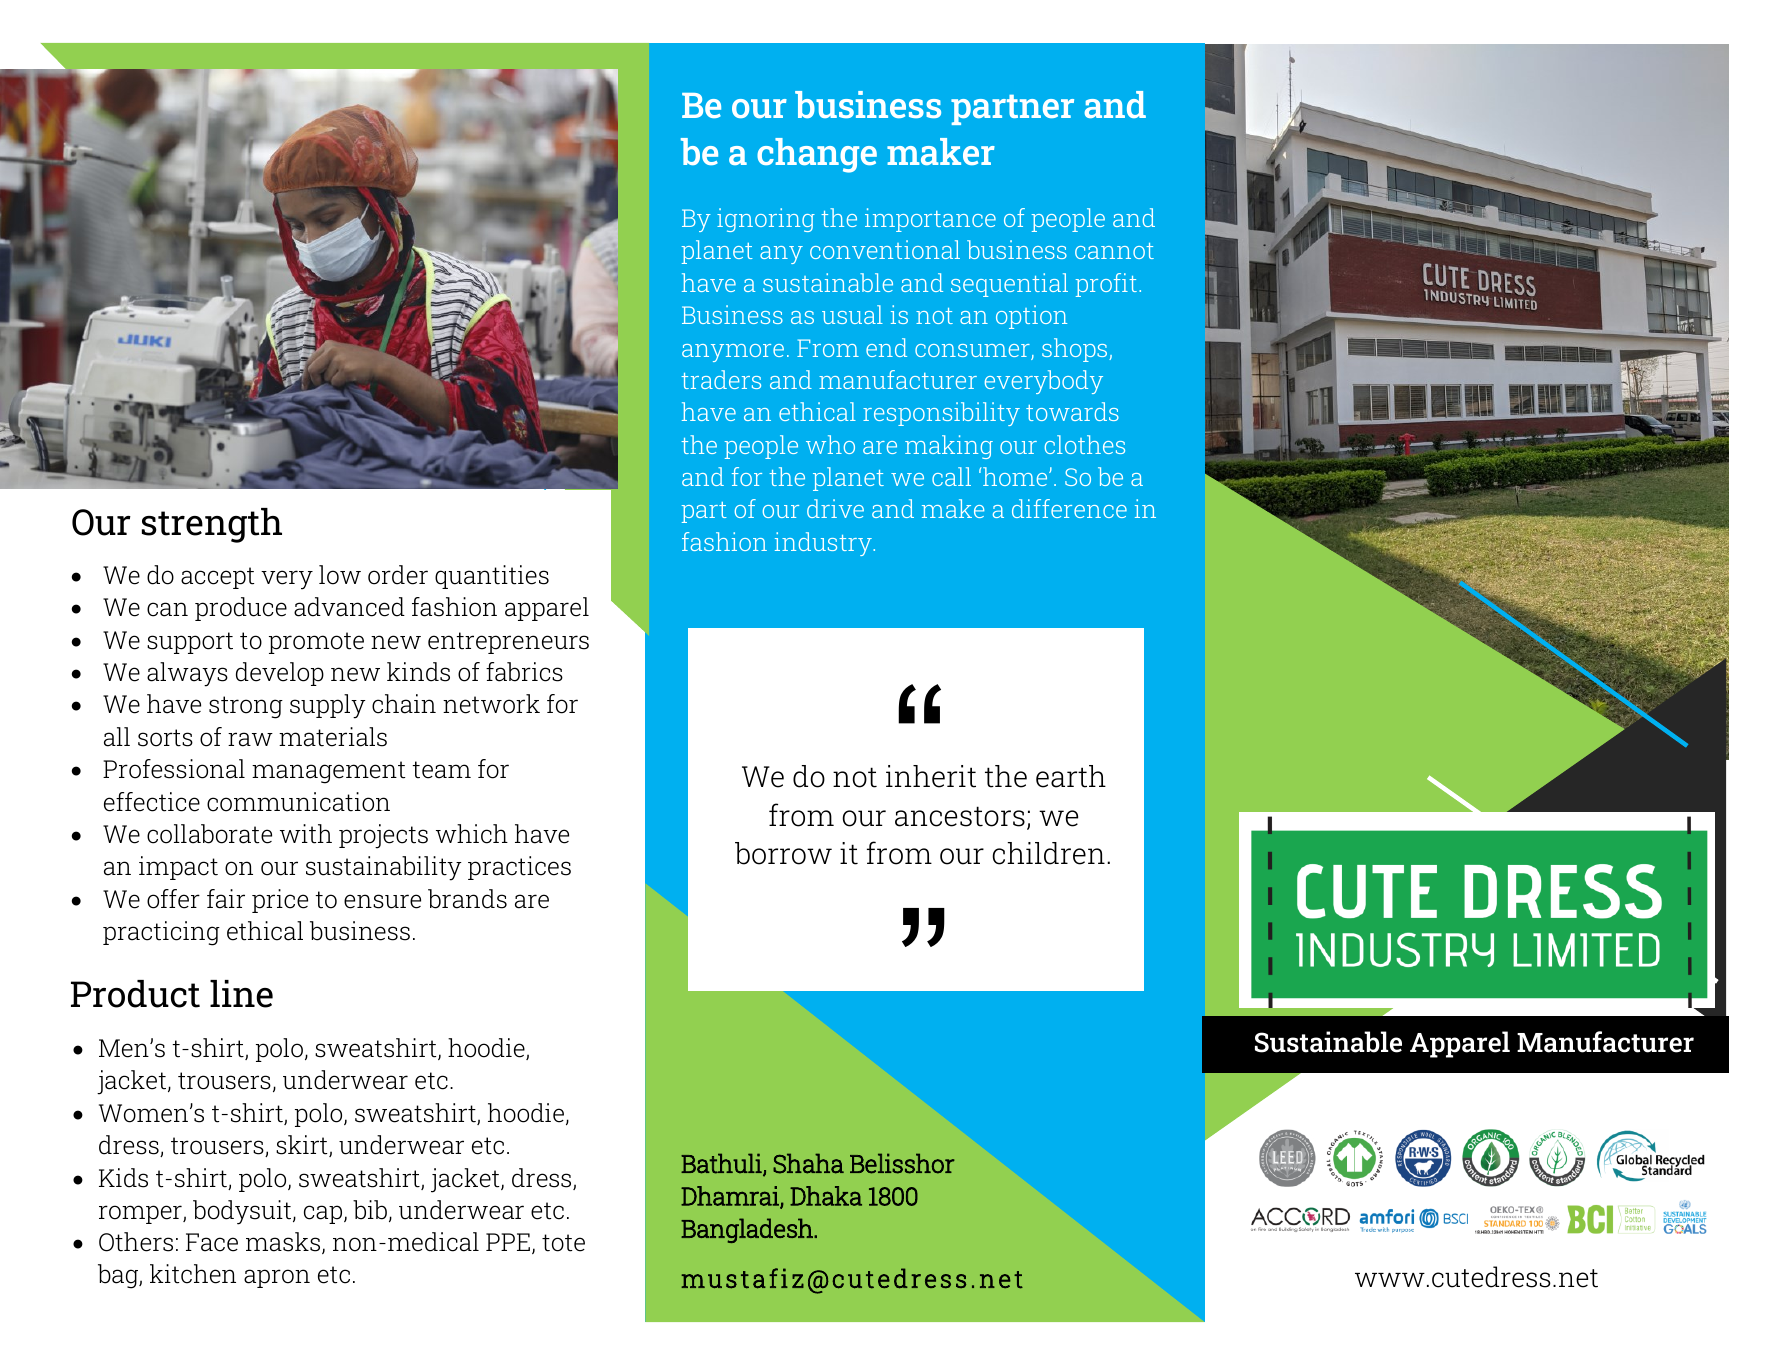 The height and width of the page is (1366, 1768). What do you see at coordinates (766, 220) in the page?
I see `ignoring` at bounding box center [766, 220].
